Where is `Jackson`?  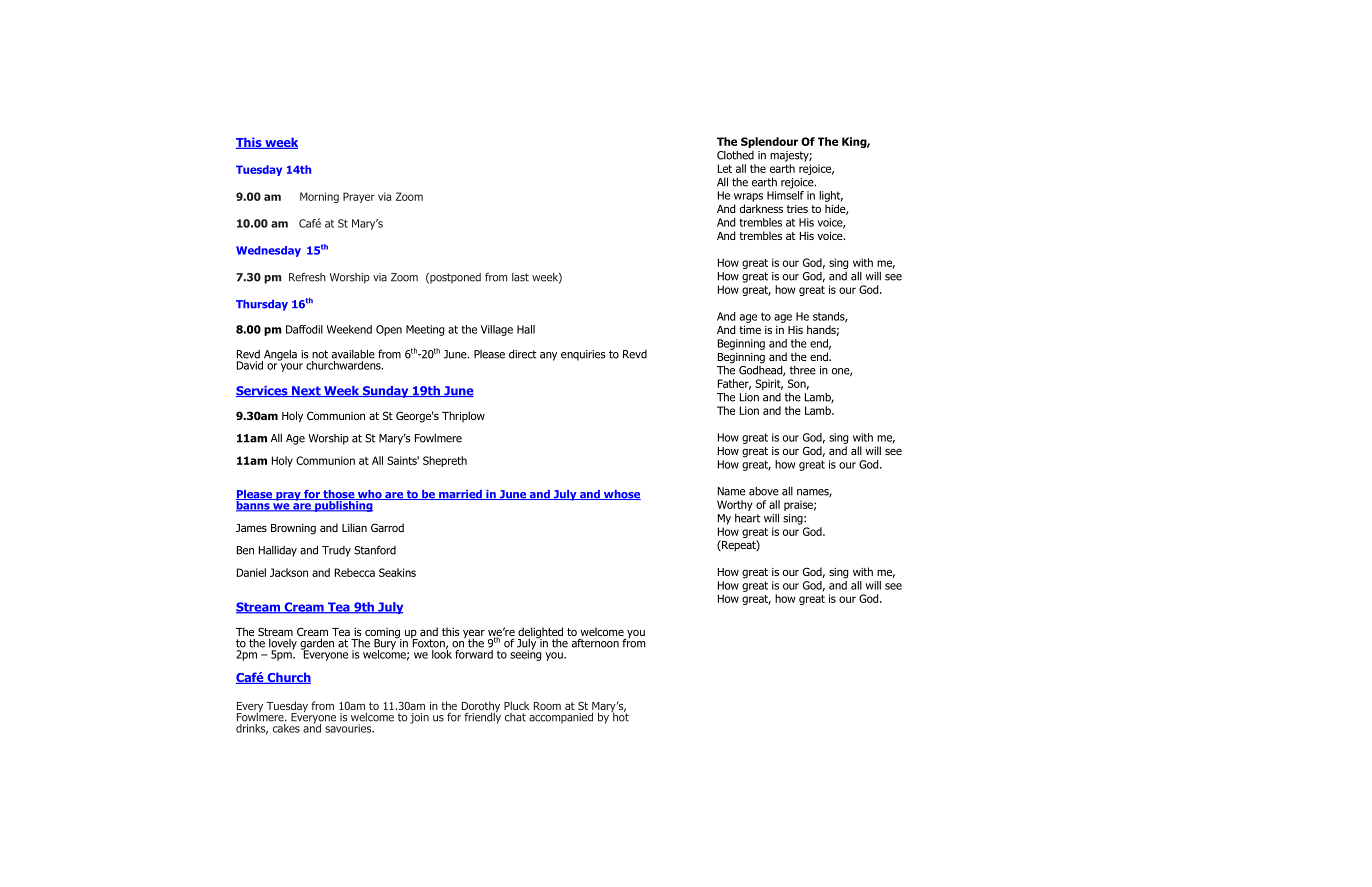 Jackson is located at coordinates (289, 572).
